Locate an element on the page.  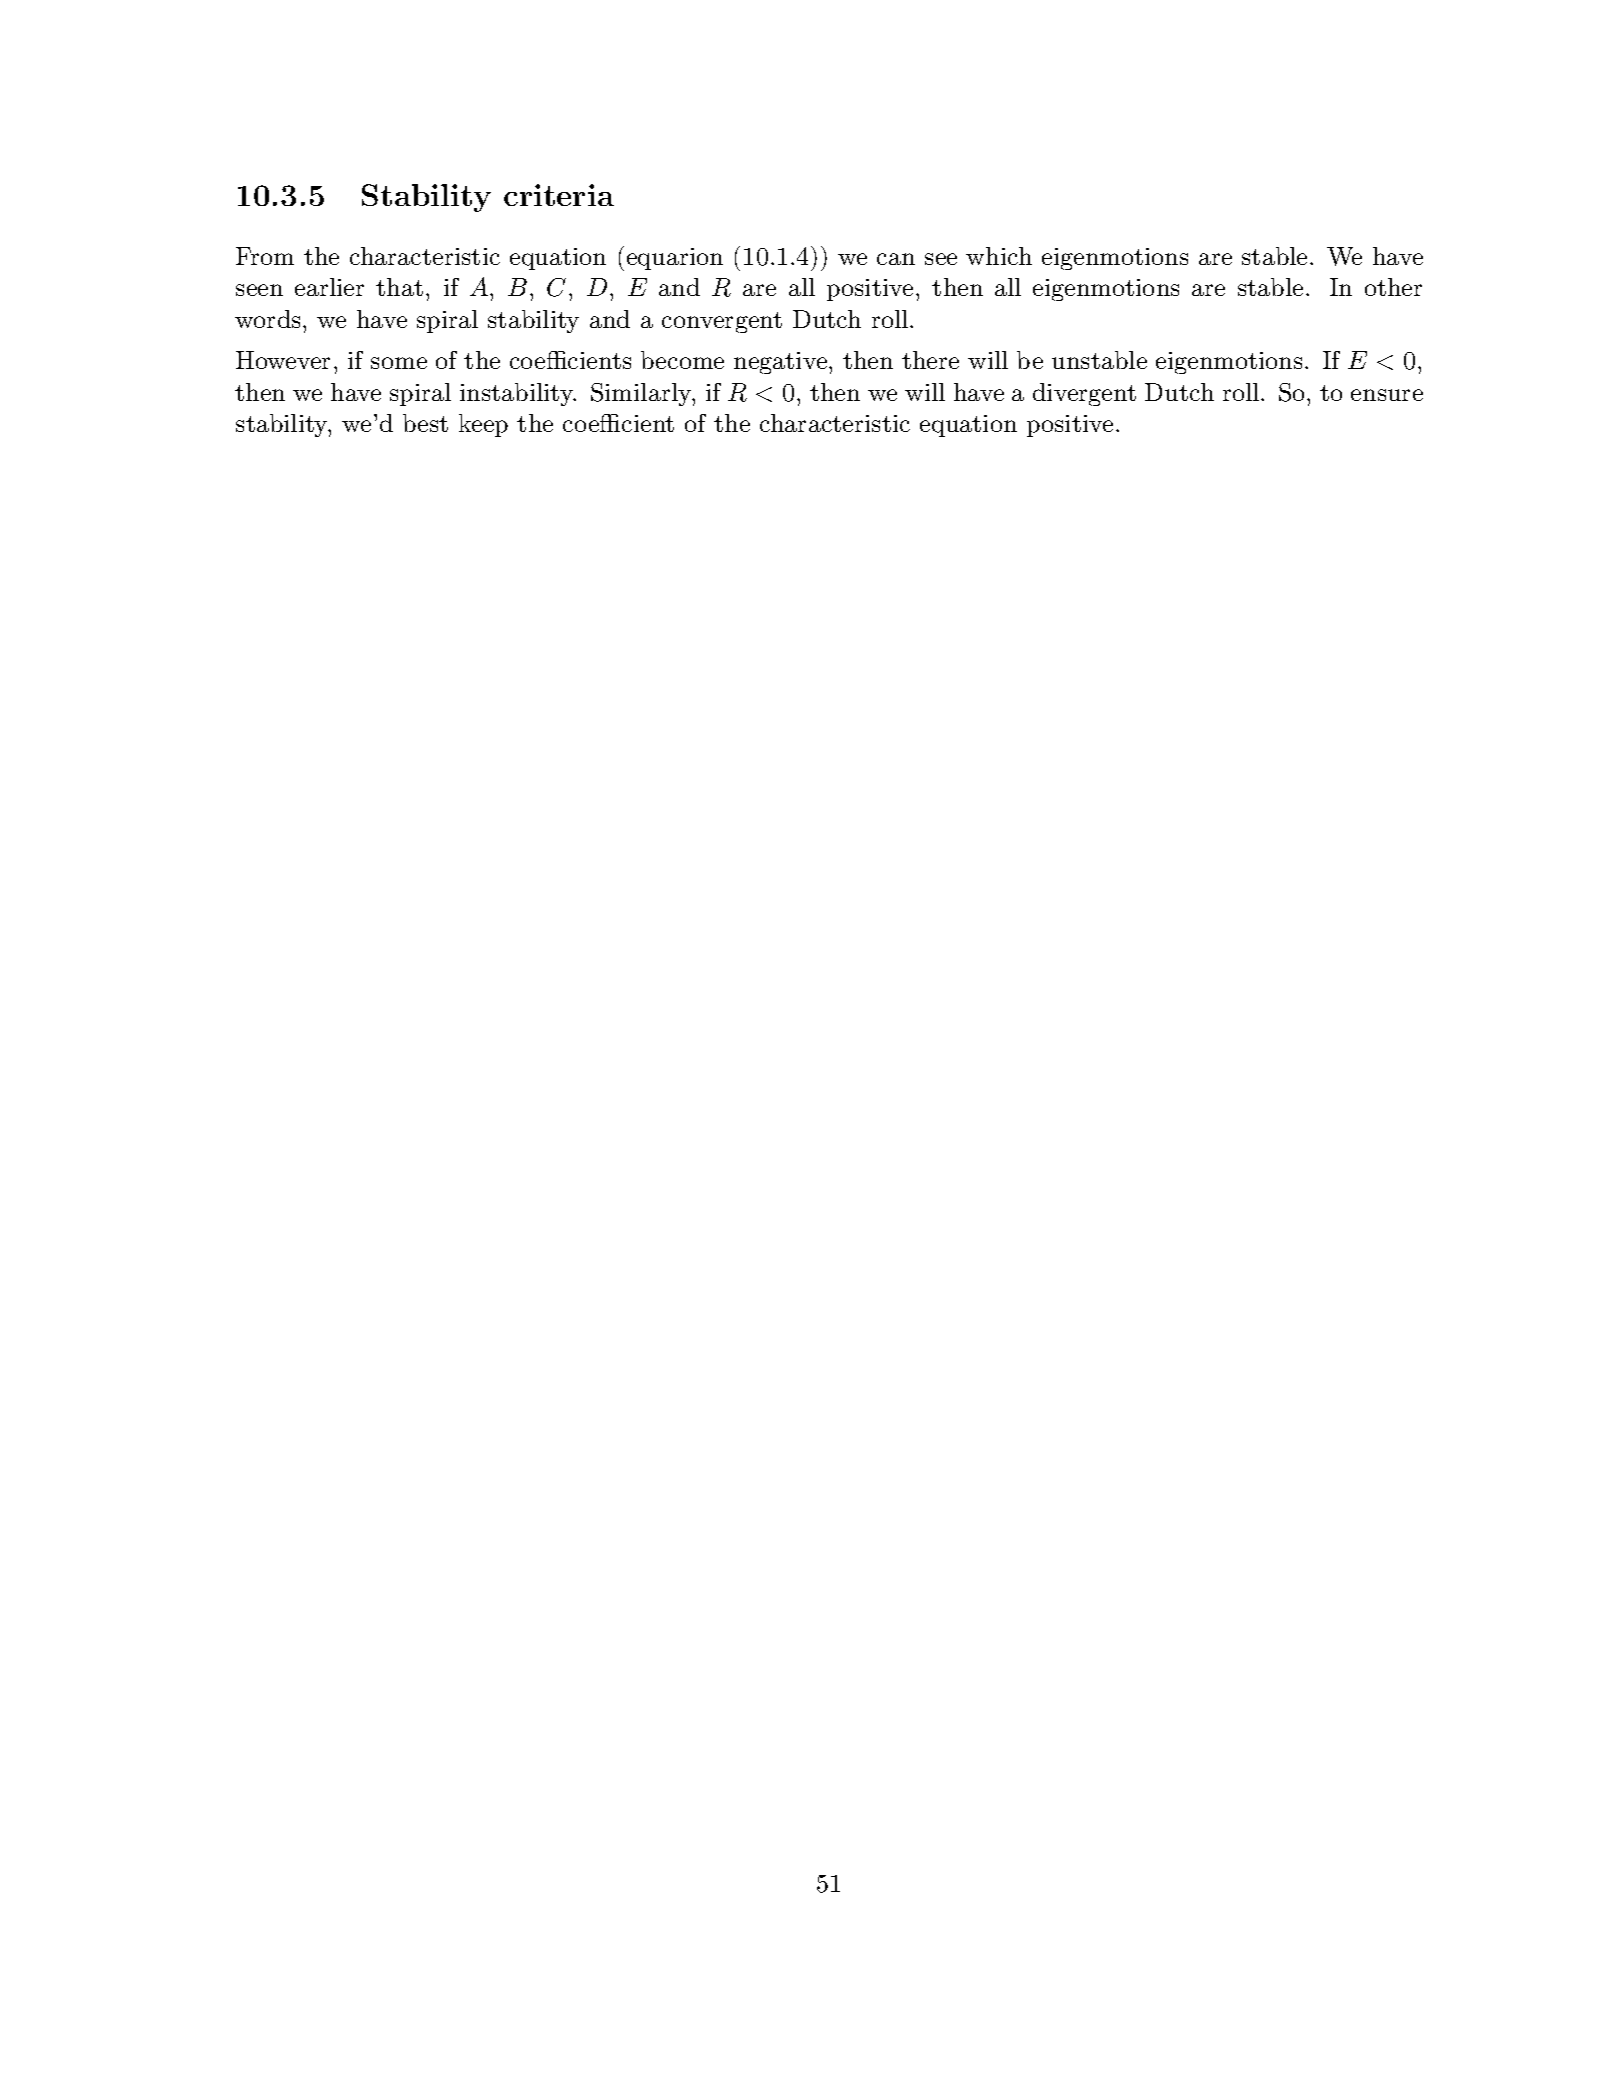
can is located at coordinates (896, 259).
